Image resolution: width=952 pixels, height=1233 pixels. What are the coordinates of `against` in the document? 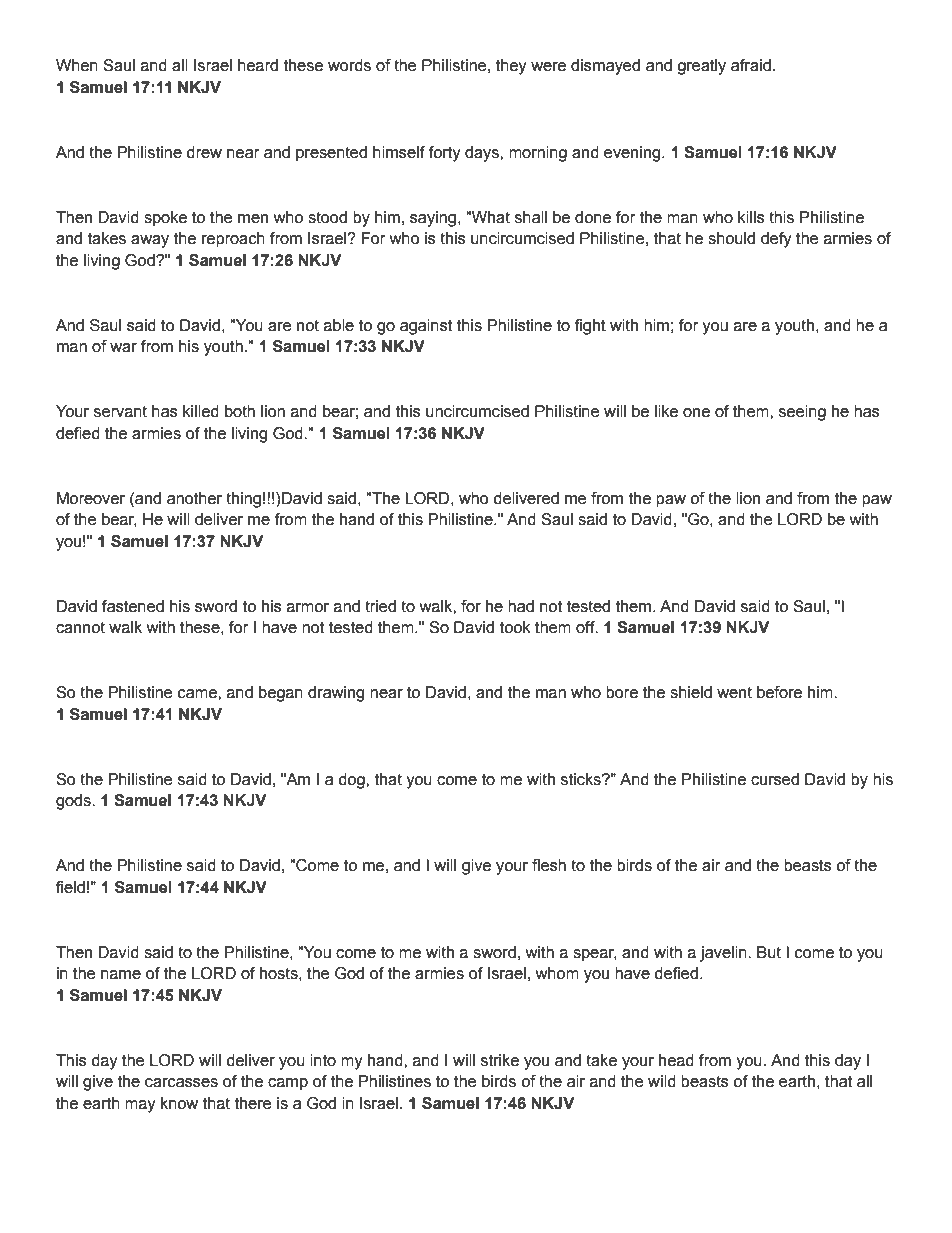 It's located at (426, 327).
